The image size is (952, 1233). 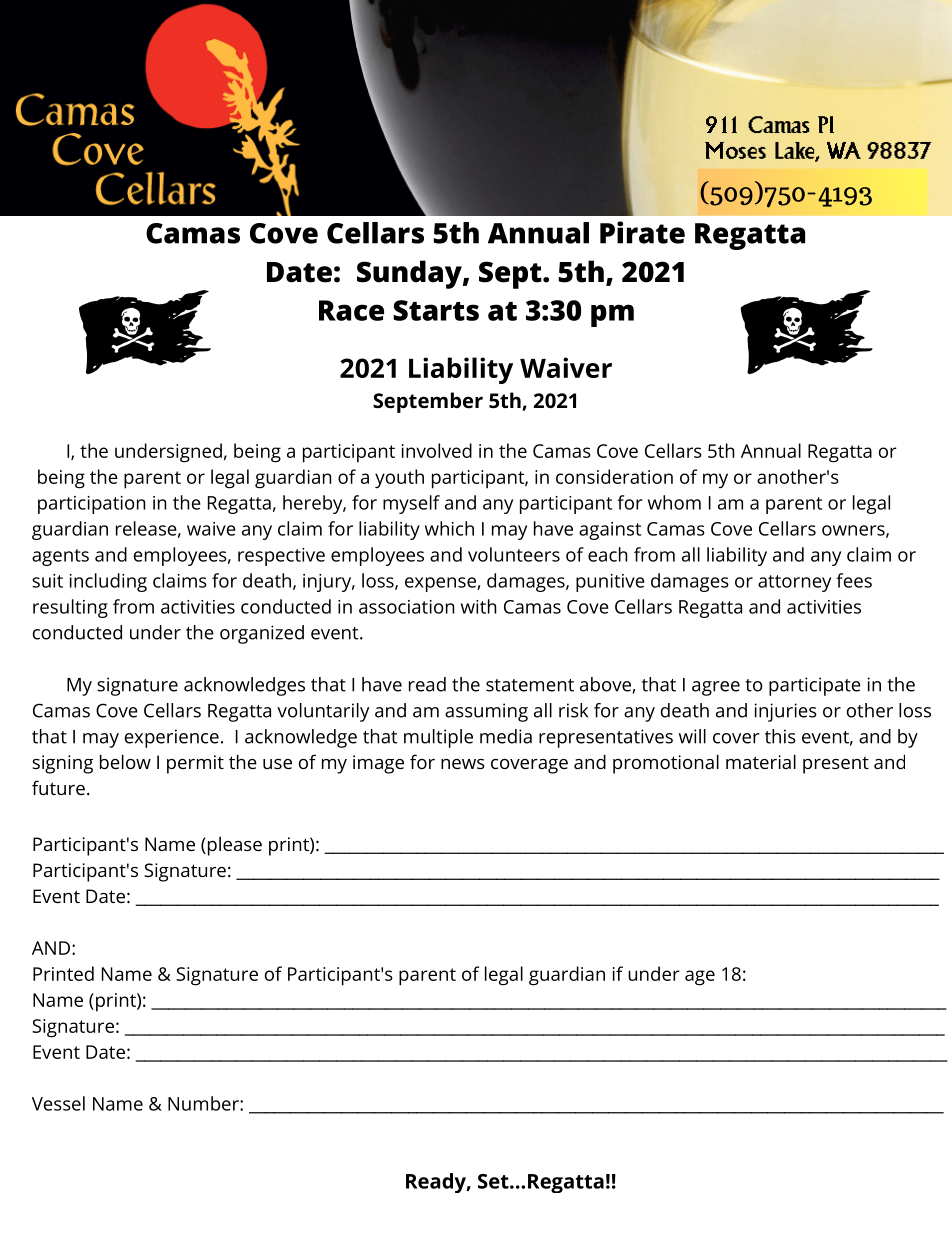 What do you see at coordinates (204, 1103) in the screenshot?
I see `Number` at bounding box center [204, 1103].
